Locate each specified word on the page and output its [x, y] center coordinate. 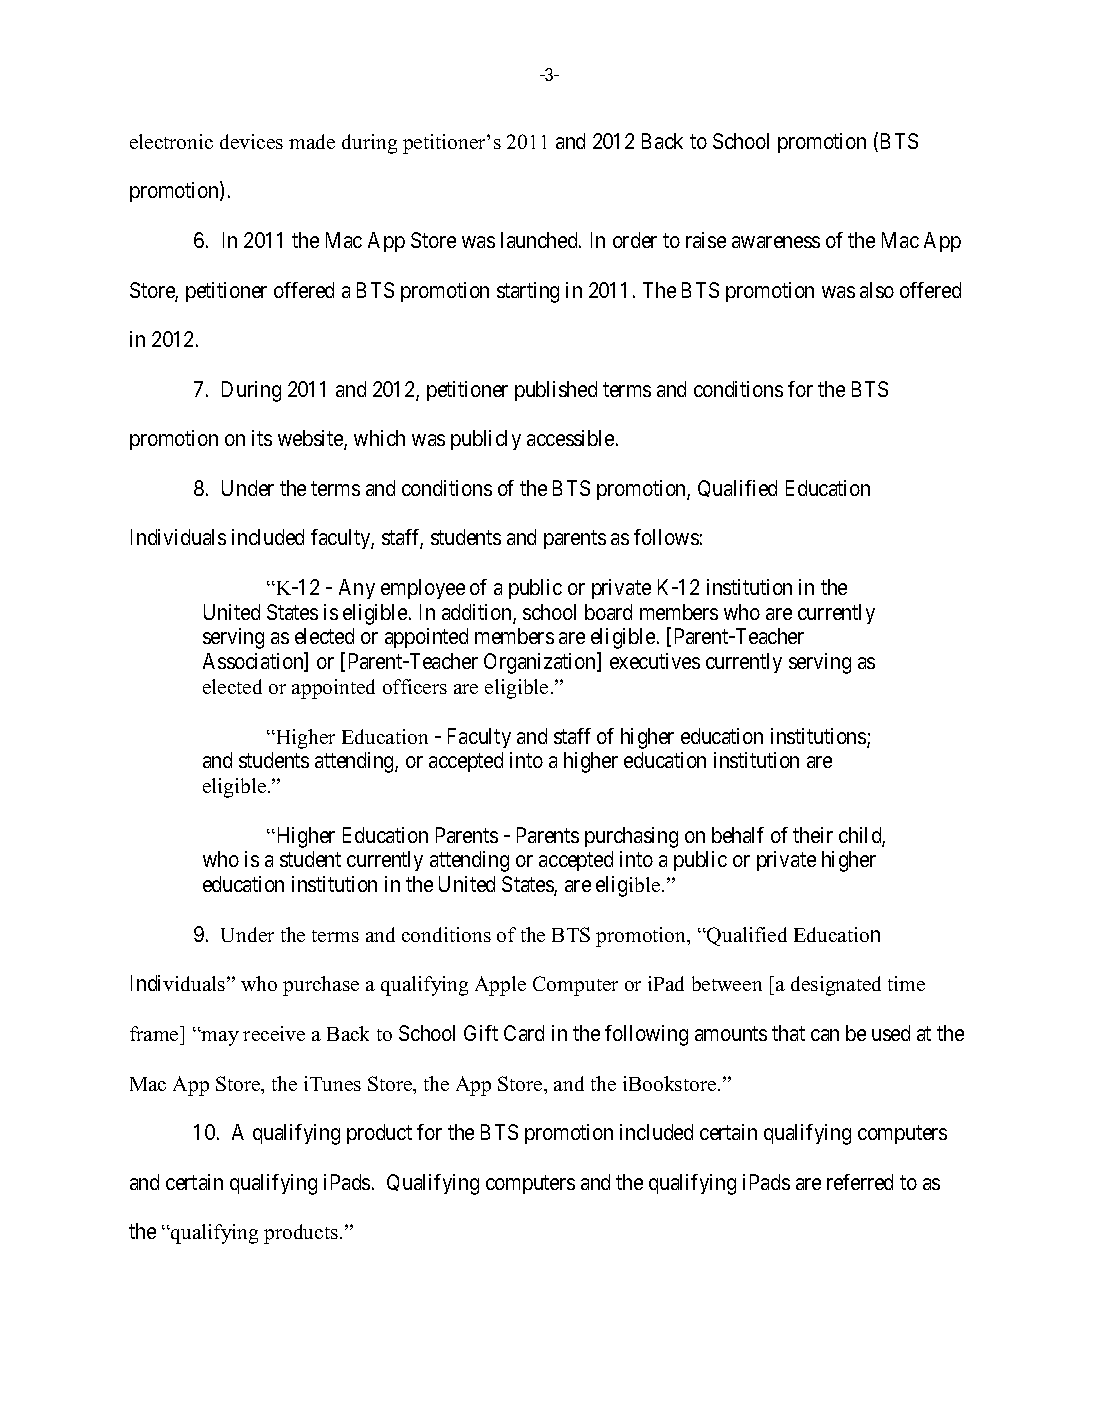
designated [836, 986]
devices [251, 141]
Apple [500, 986]
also [877, 290]
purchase [321, 986]
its [262, 438]
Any [357, 589]
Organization [541, 663]
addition [478, 613]
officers [415, 686]
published [556, 391]
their [813, 835]
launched [540, 240]
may [219, 1038]
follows [666, 537]
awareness [776, 242]
